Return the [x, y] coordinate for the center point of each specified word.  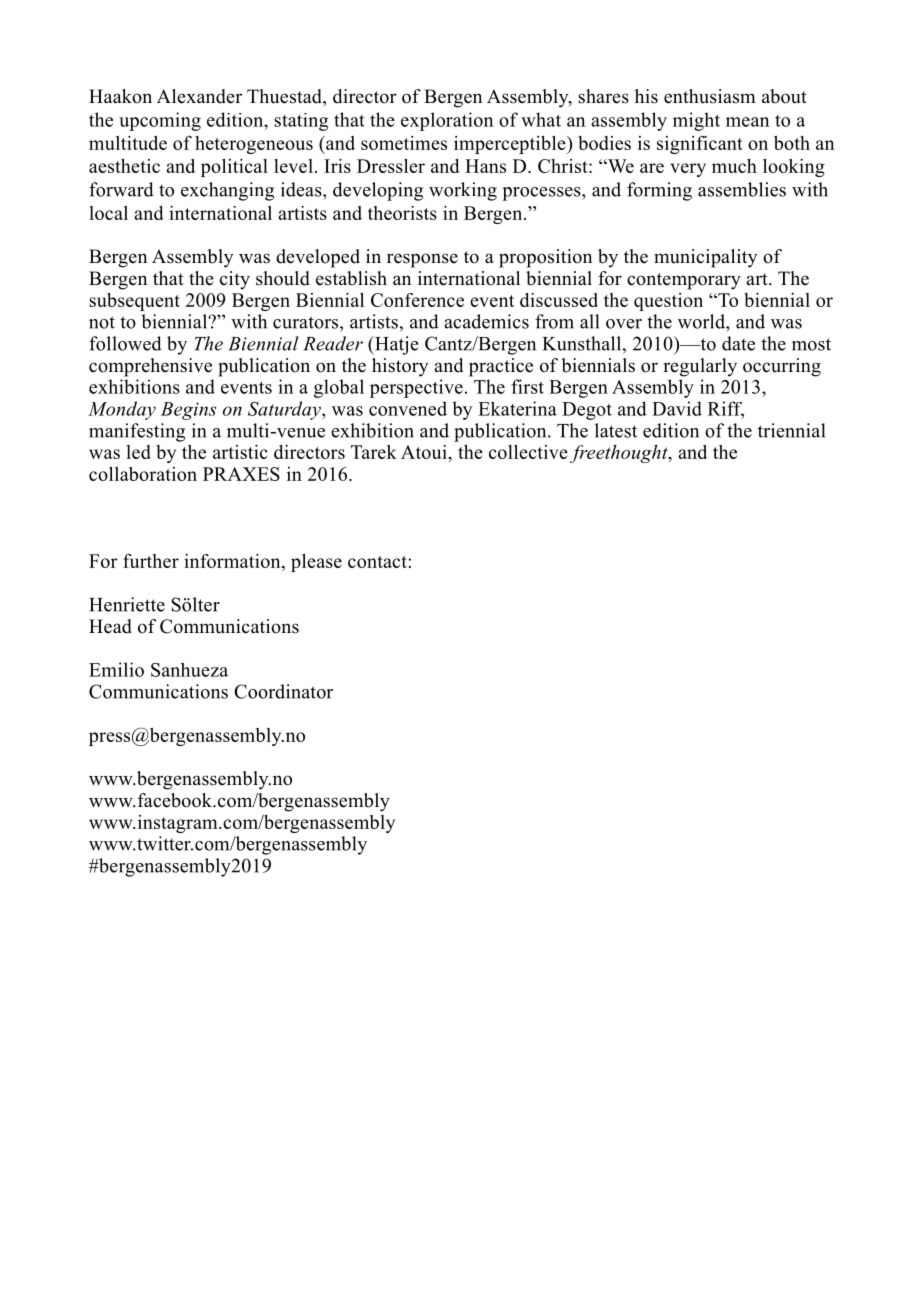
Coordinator [283, 691]
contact [378, 562]
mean [747, 122]
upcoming [160, 121]
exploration [447, 121]
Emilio [116, 669]
